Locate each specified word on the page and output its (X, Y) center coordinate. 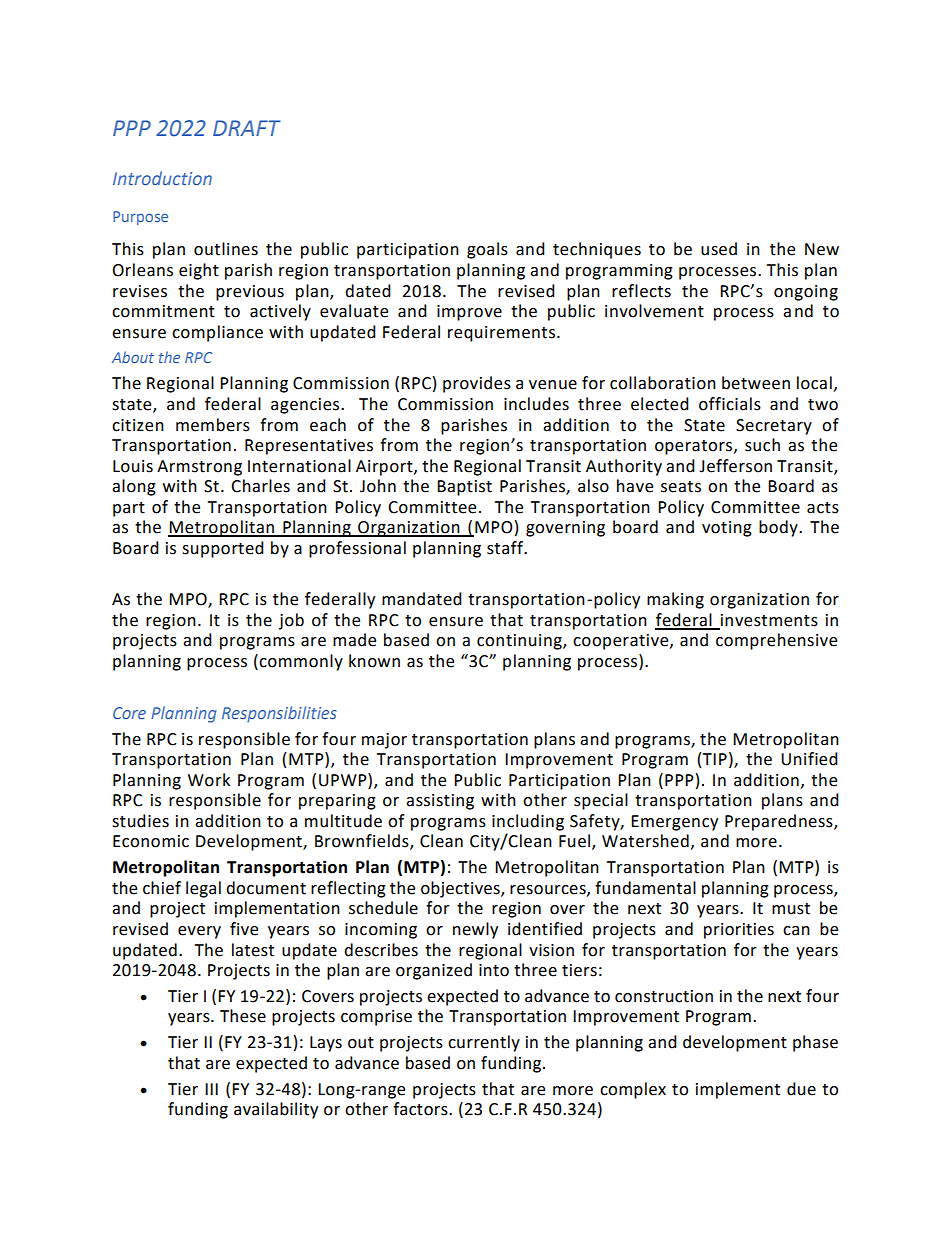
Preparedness (780, 822)
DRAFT (247, 128)
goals (487, 250)
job (291, 621)
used (719, 249)
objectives (461, 889)
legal (203, 889)
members (213, 425)
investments (768, 621)
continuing (520, 642)
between (756, 383)
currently (484, 1043)
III (211, 1089)
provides (477, 384)
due (801, 1089)
